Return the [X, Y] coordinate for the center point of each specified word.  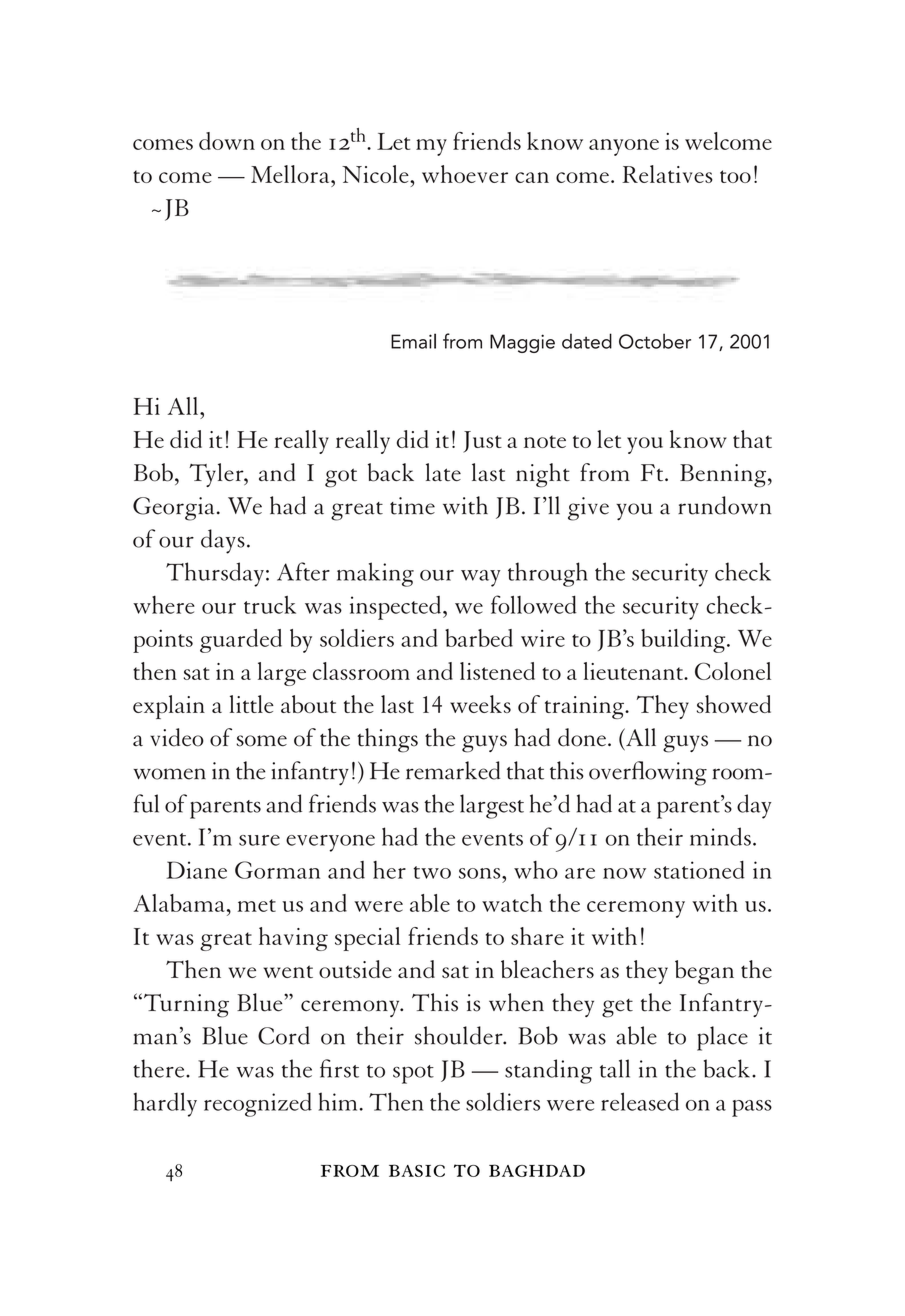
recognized [258, 1104]
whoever [465, 174]
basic [417, 1170]
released [640, 1101]
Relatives [667, 174]
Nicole [376, 174]
